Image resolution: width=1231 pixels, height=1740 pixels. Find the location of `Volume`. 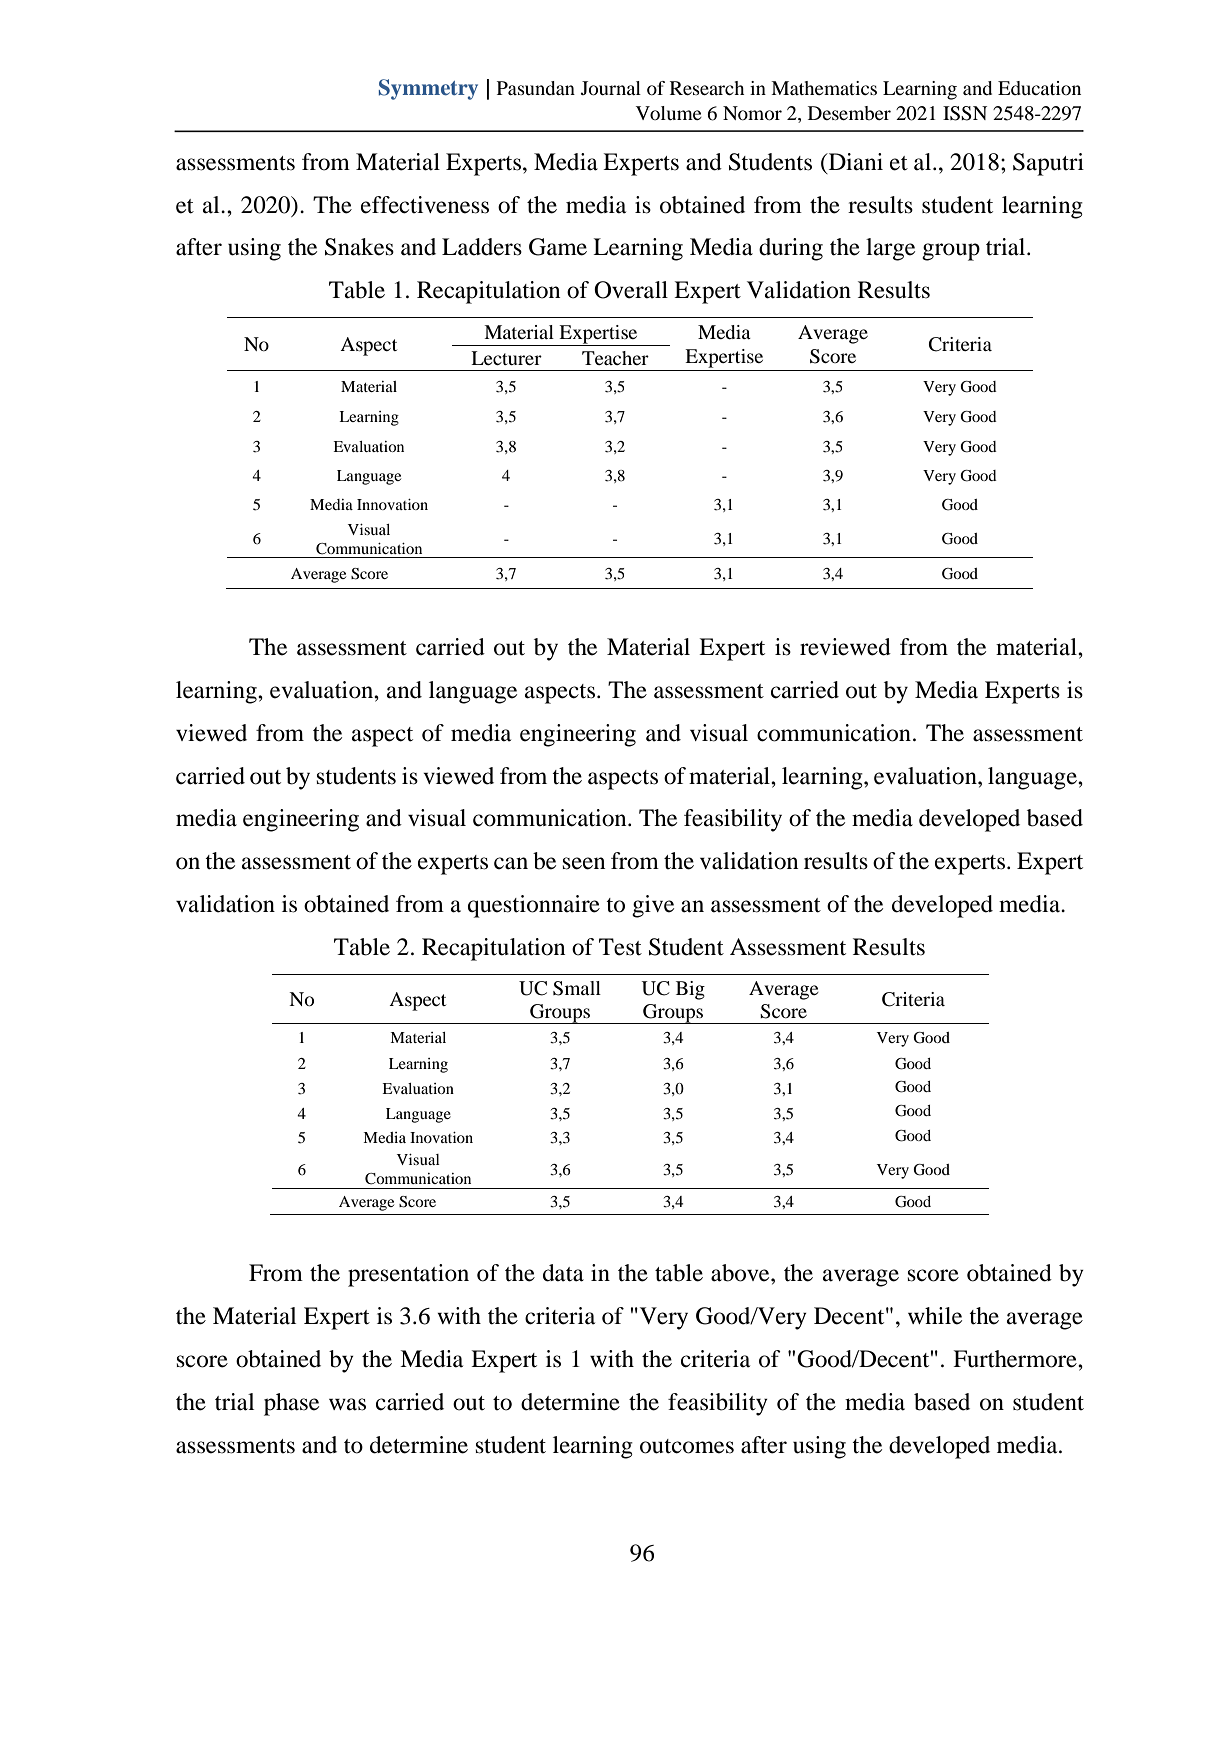

Volume is located at coordinates (669, 113).
